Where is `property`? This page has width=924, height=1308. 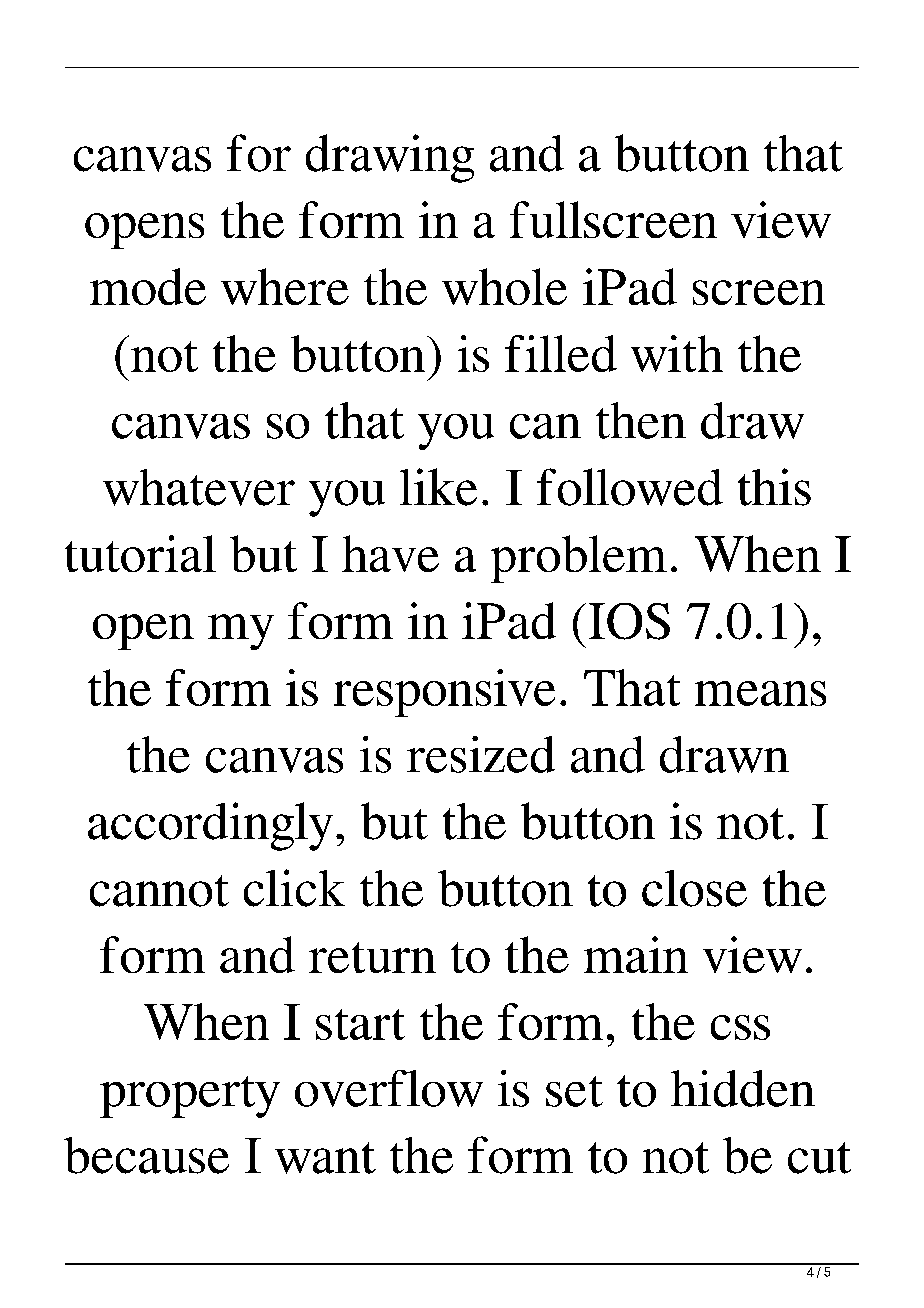 property is located at coordinates (190, 1097).
